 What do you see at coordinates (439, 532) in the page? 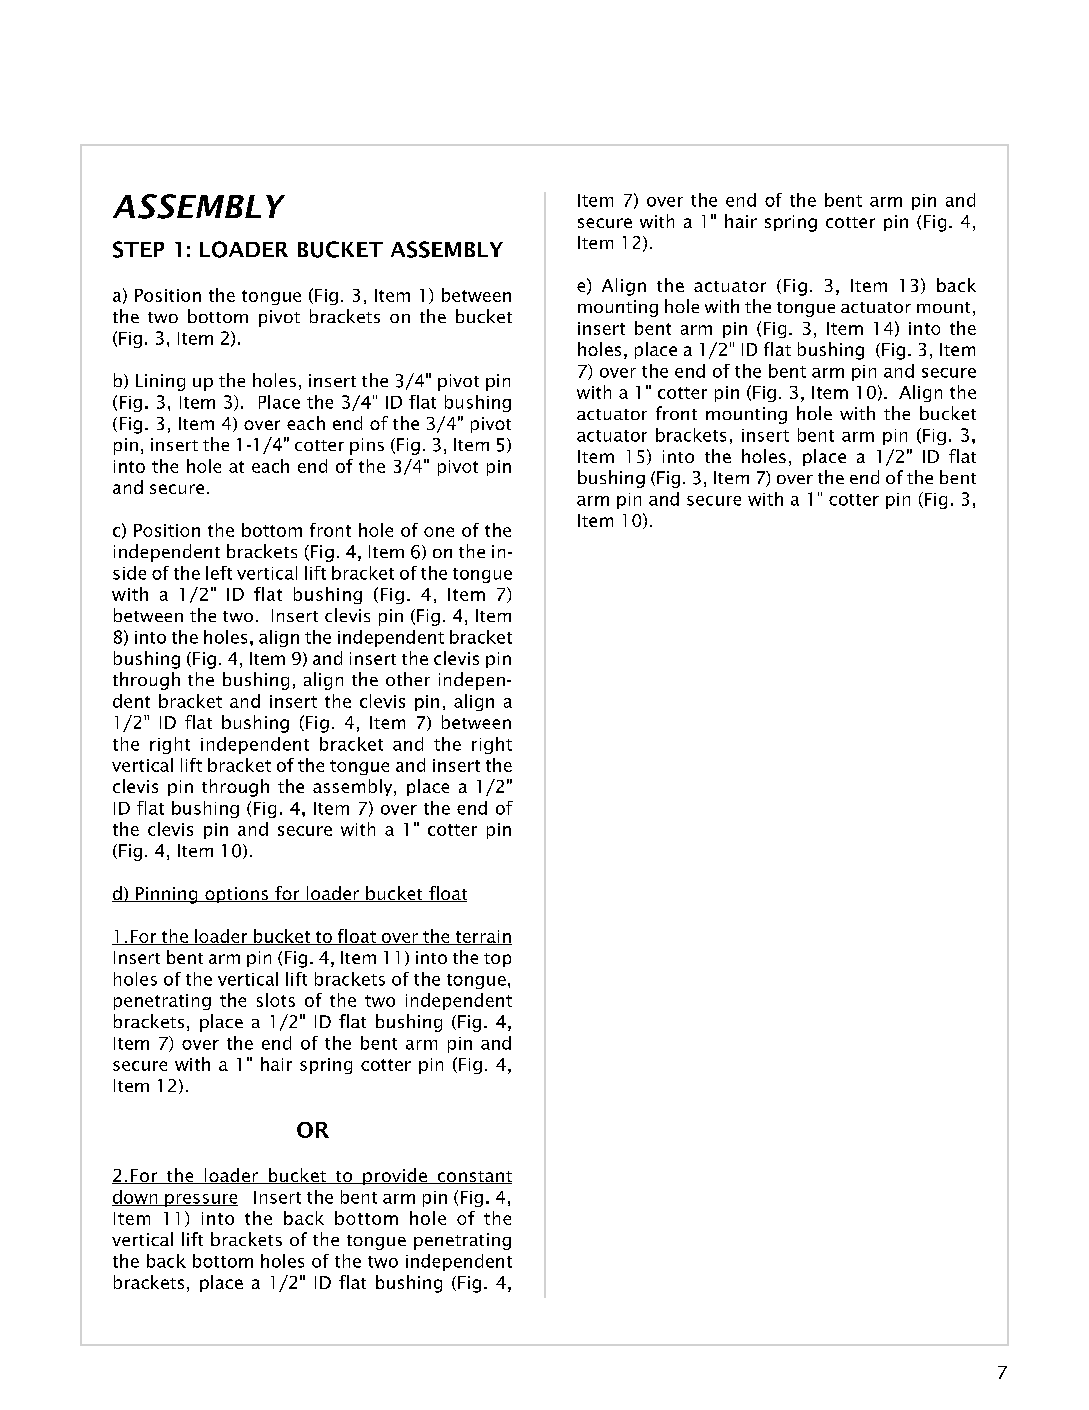
I see `one` at bounding box center [439, 532].
